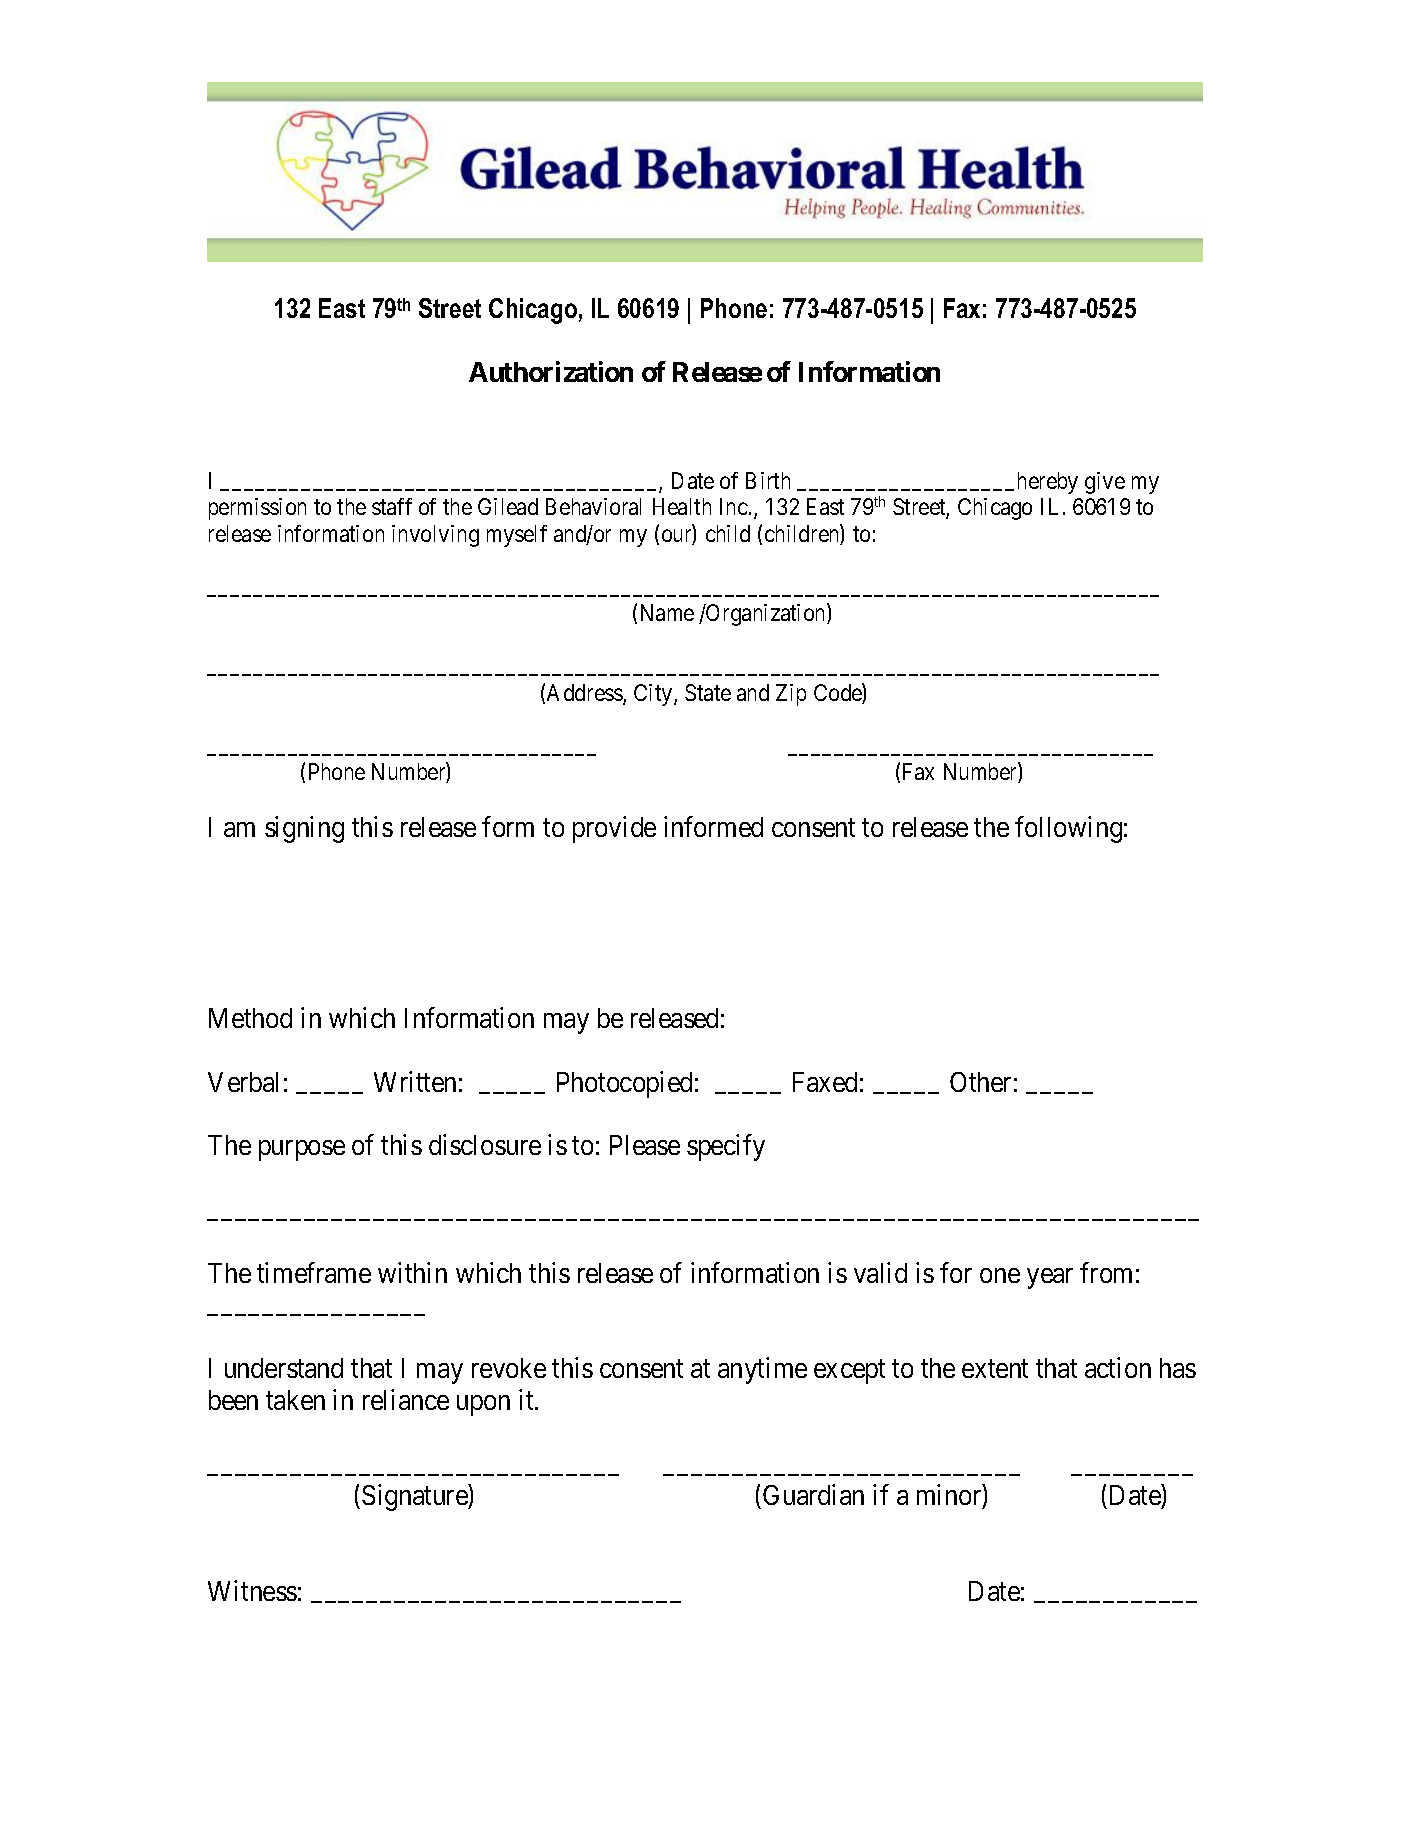 This document has width=1410, height=1825. I want to click on year, so click(1050, 1278).
